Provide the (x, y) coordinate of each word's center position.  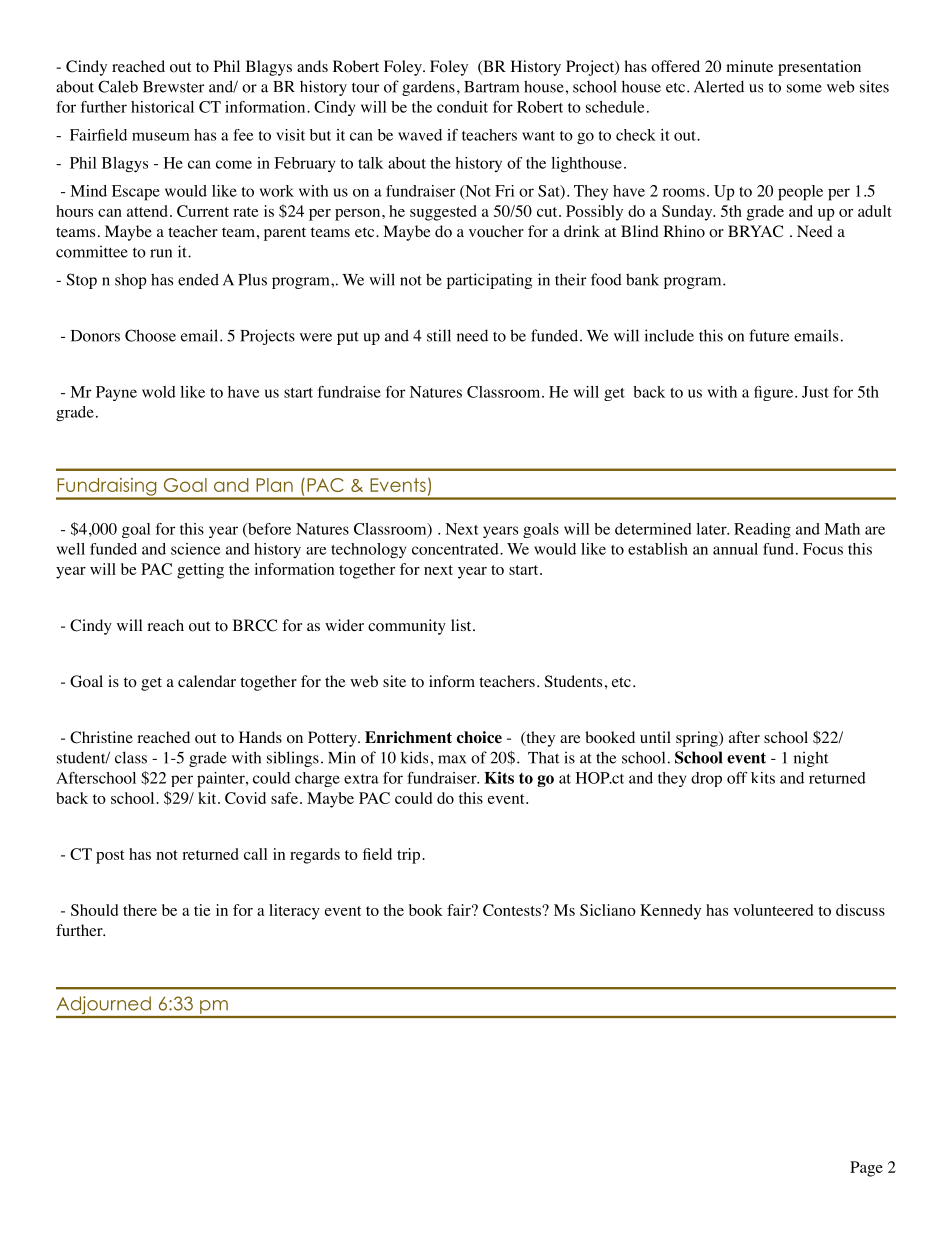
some (804, 88)
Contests (513, 910)
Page (866, 1169)
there (140, 910)
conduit (462, 107)
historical (162, 107)
